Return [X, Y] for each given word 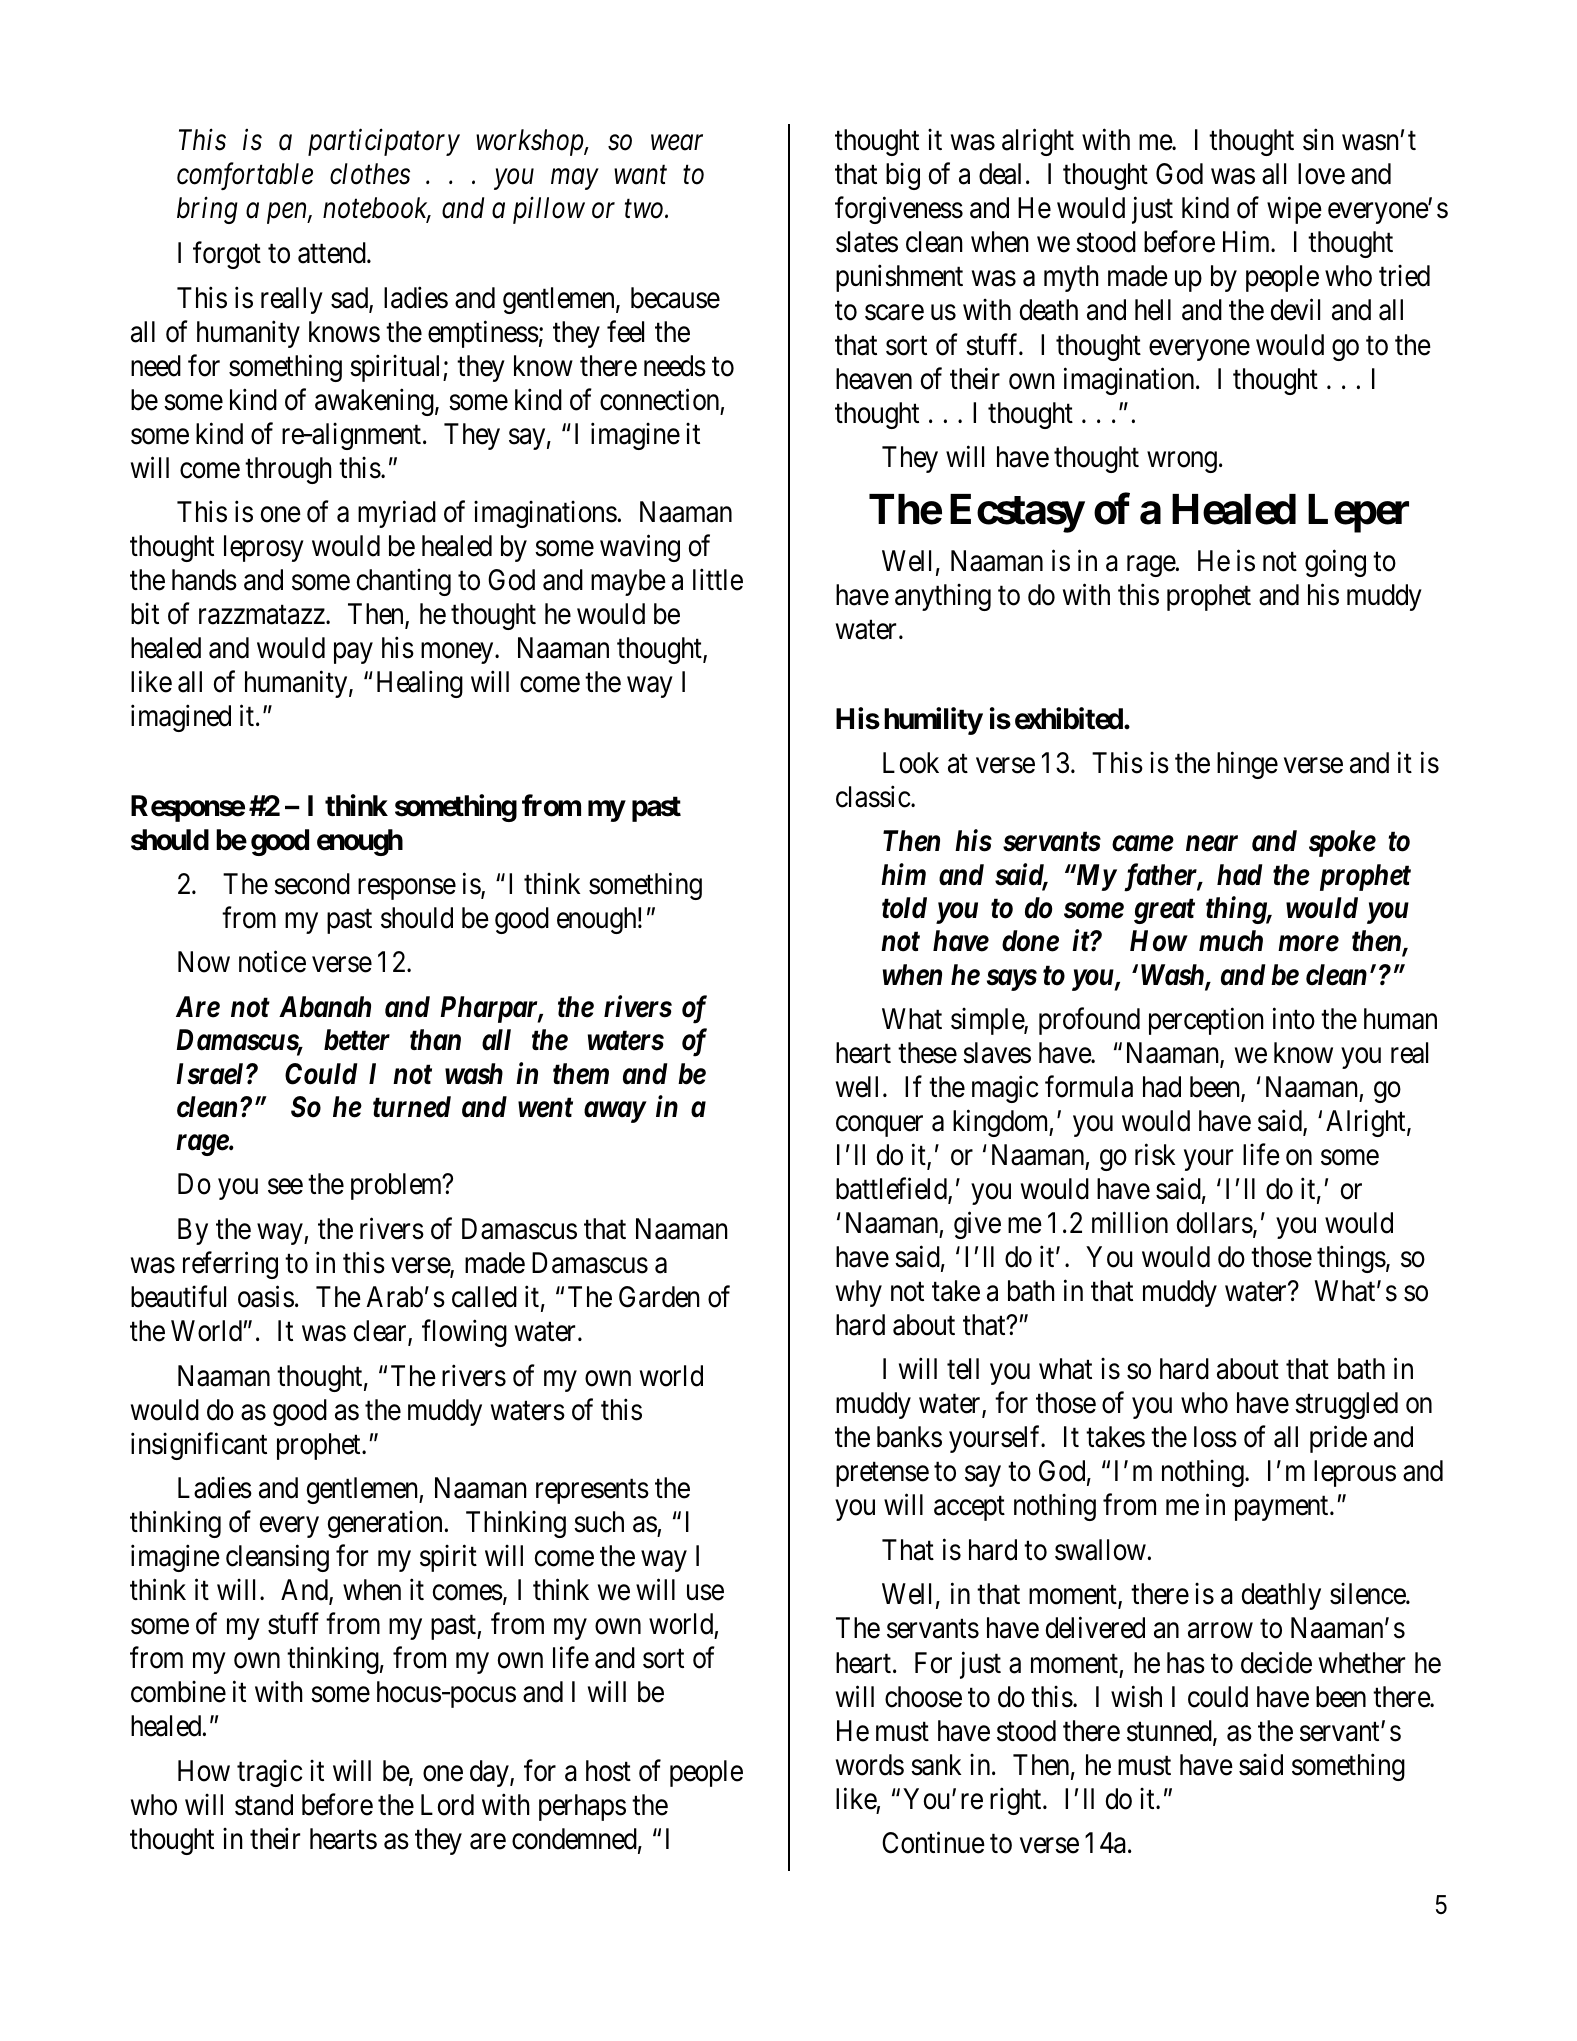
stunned [1170, 1732]
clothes [370, 174]
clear [381, 1332]
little [718, 580]
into [1294, 1018]
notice [272, 962]
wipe [1294, 210]
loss [1215, 1437]
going [1335, 563]
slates [867, 242]
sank [936, 1765]
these [927, 1053]
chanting [404, 582]
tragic [269, 1773]
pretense [882, 1475]
